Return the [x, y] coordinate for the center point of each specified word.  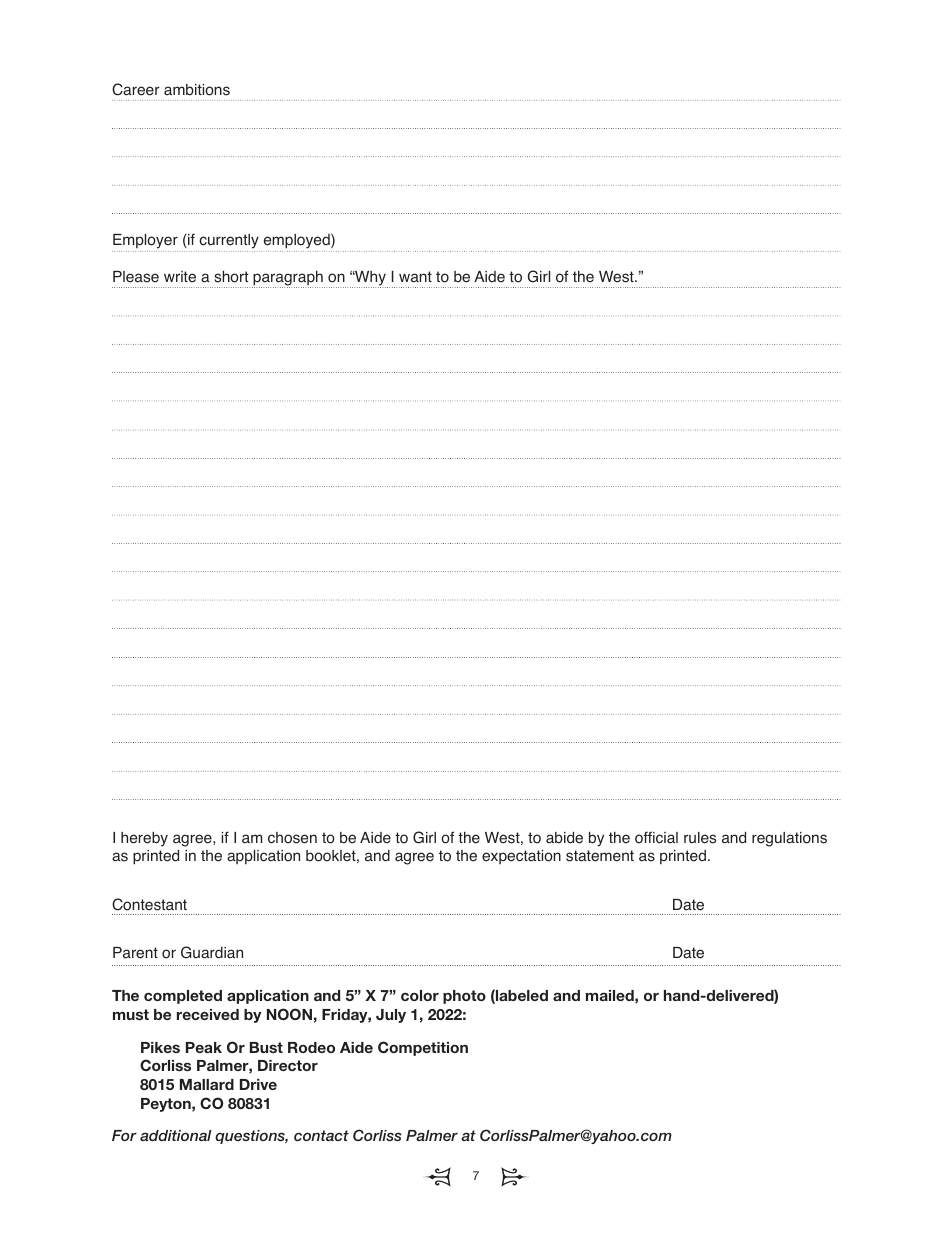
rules [700, 838]
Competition [423, 1048]
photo [464, 997]
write [180, 277]
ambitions [197, 90]
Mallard [207, 1084]
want [415, 277]
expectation [521, 857]
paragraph [288, 279]
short [231, 277]
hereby [144, 839]
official [656, 837]
